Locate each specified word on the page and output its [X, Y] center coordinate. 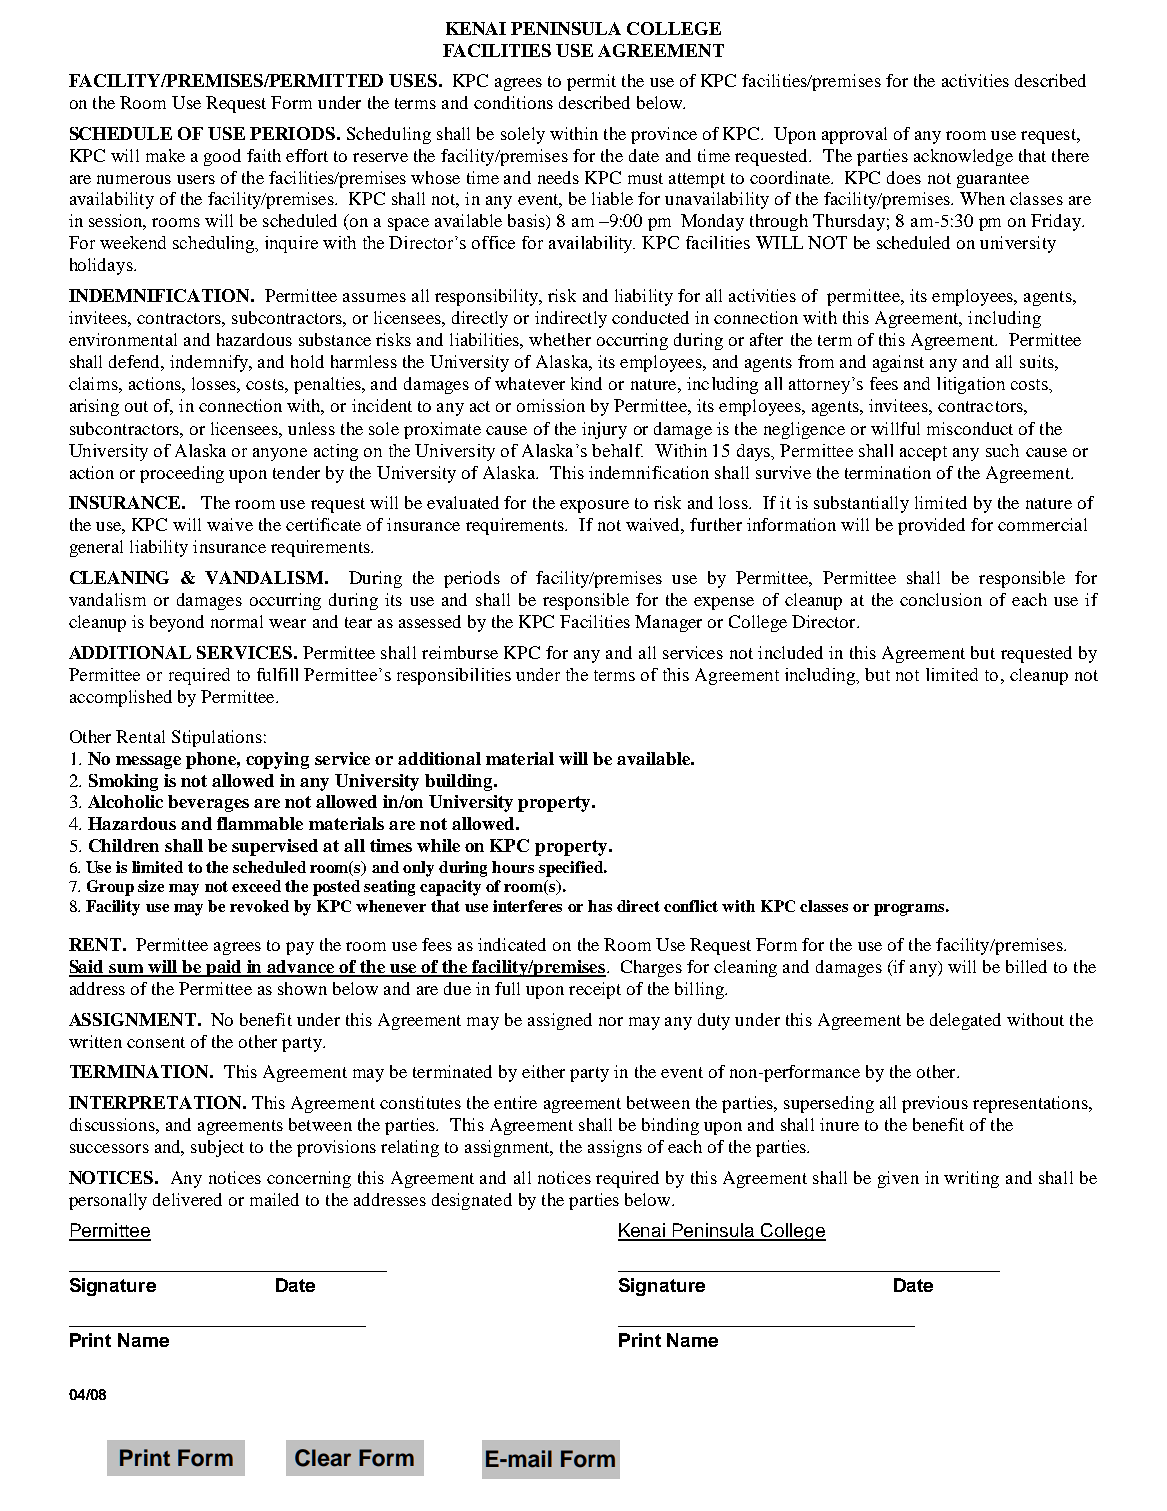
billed [1026, 966]
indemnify [210, 363]
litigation [971, 385]
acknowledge [963, 157]
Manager [668, 623]
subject [217, 1148]
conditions [513, 102]
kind [586, 383]
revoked [259, 906]
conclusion [941, 599]
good [222, 157]
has [600, 906]
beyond [177, 623]
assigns [615, 1148]
